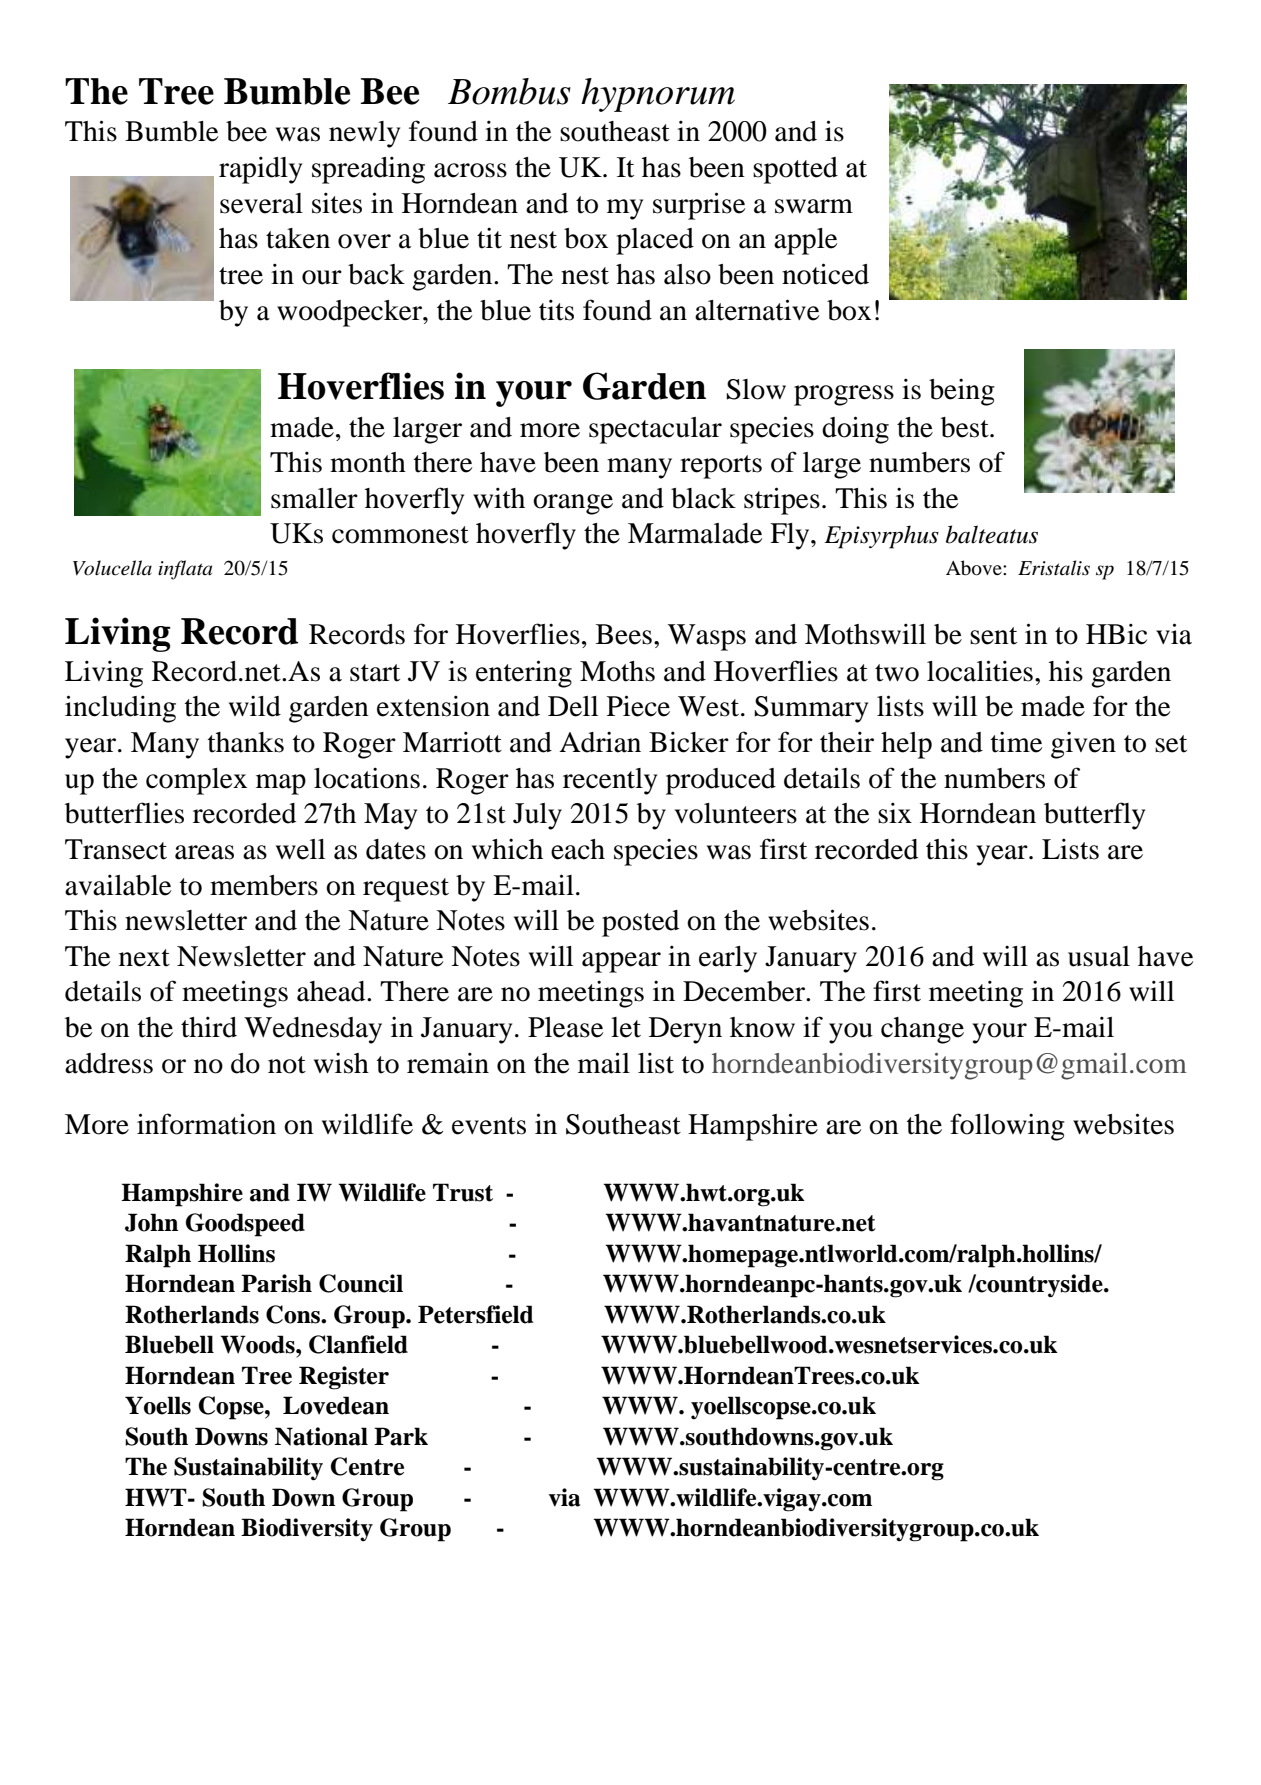 The image size is (1261, 1785). Describe the element at coordinates (209, 1027) in the image. I see `third` at that location.
